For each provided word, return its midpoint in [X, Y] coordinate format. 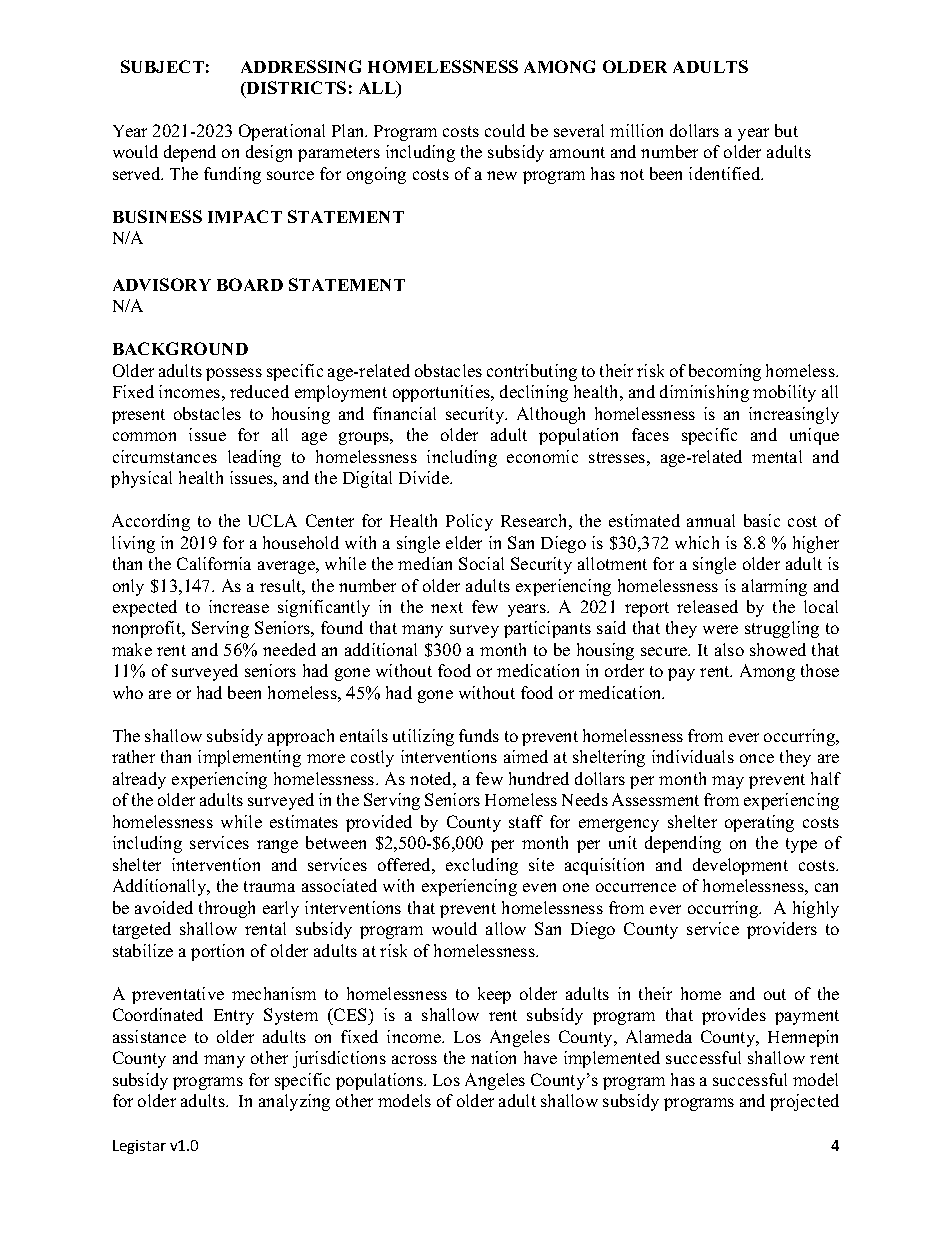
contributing [532, 372]
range [277, 846]
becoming [725, 372]
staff [526, 821]
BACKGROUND [180, 348]
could [505, 130]
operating [759, 823]
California [214, 563]
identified [726, 173]
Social [481, 563]
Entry [234, 1017]
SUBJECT [162, 66]
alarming [774, 587]
